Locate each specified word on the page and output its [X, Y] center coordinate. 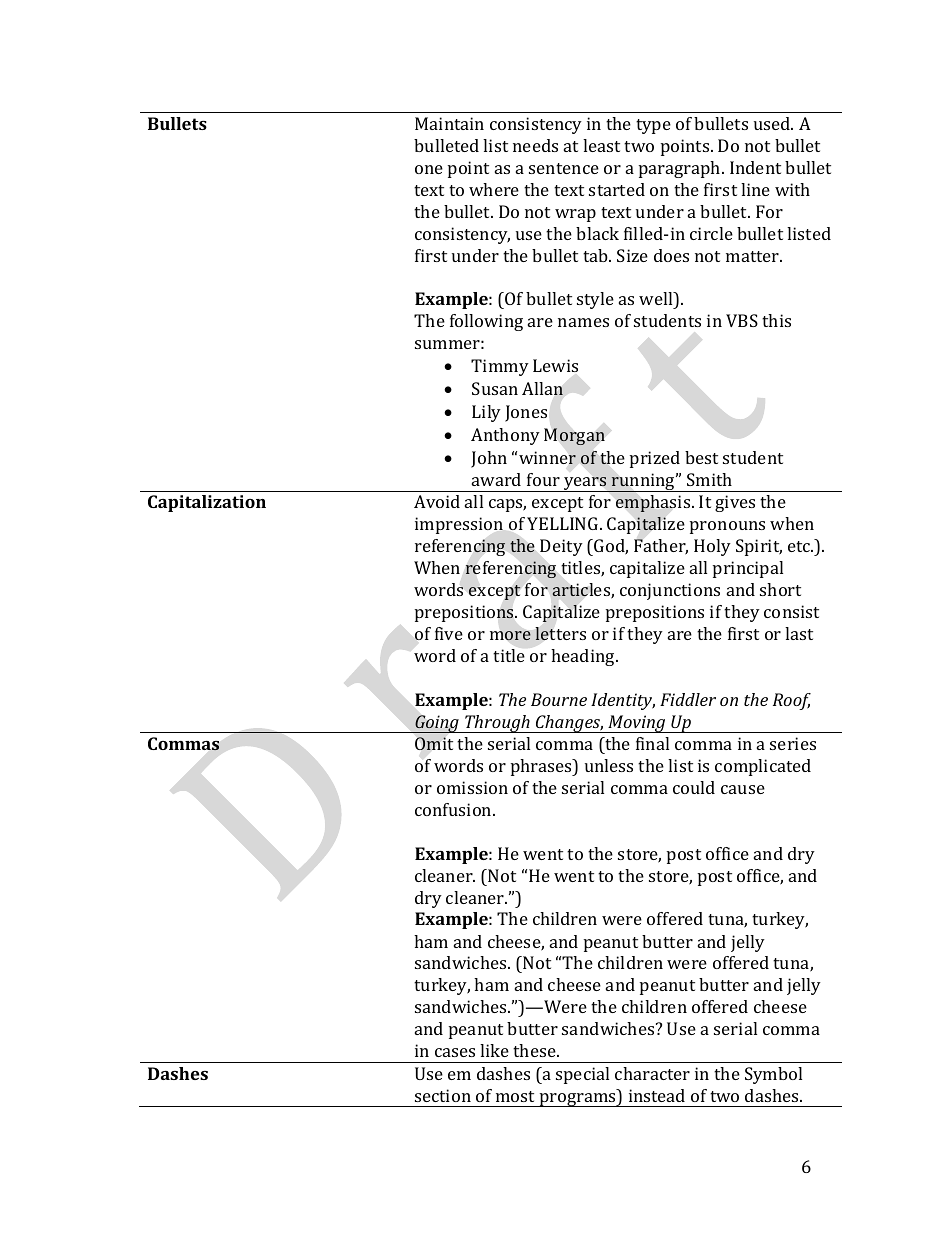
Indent [755, 167]
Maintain [449, 123]
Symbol [773, 1075]
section [443, 1095]
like [494, 1050]
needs [535, 145]
